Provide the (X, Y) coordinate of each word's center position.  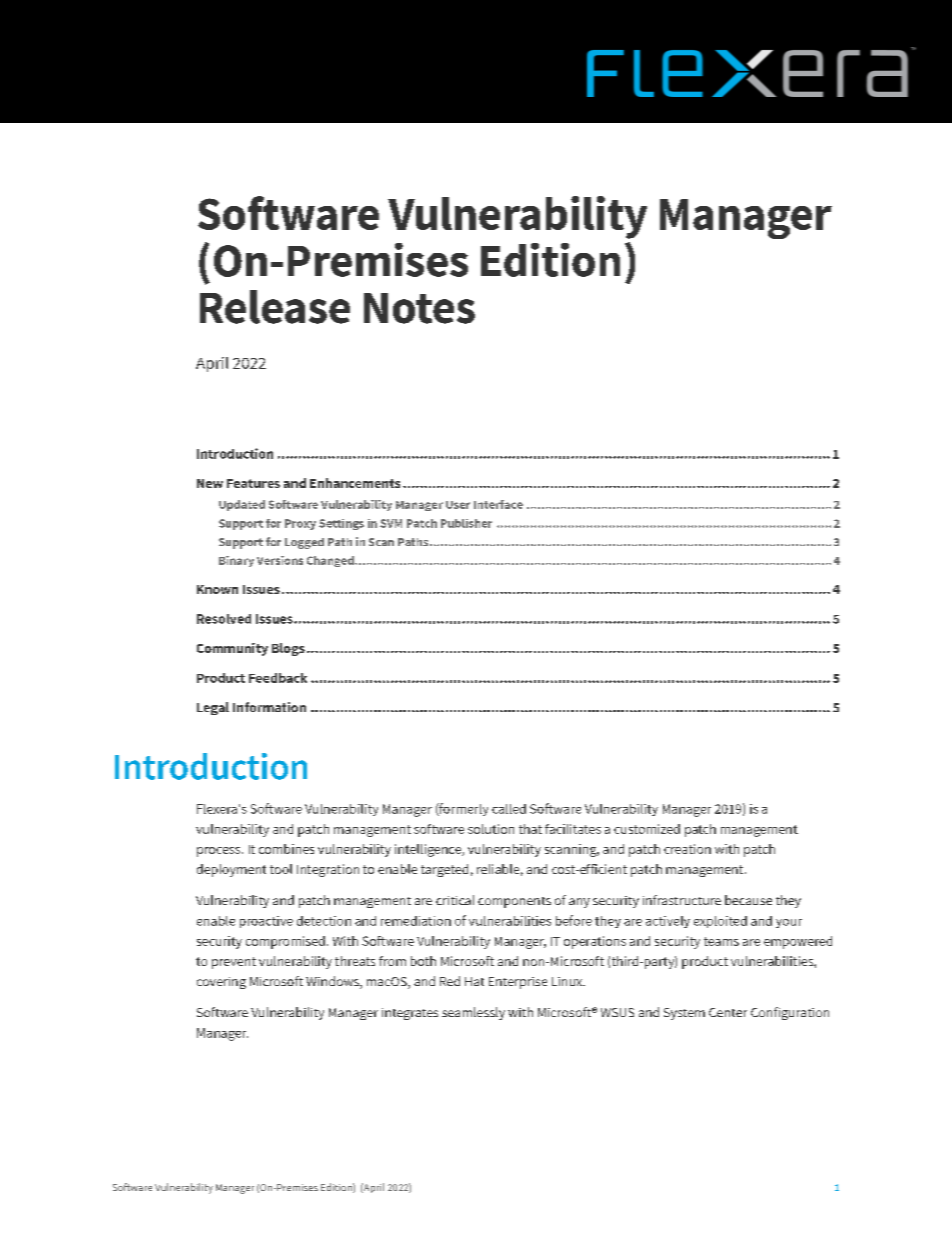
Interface (498, 504)
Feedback (278, 678)
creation (687, 849)
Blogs (288, 649)
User (458, 505)
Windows (333, 982)
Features (253, 483)
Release (275, 307)
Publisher (466, 523)
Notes (419, 308)
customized (647, 829)
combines (286, 849)
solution (491, 829)
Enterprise (518, 983)
